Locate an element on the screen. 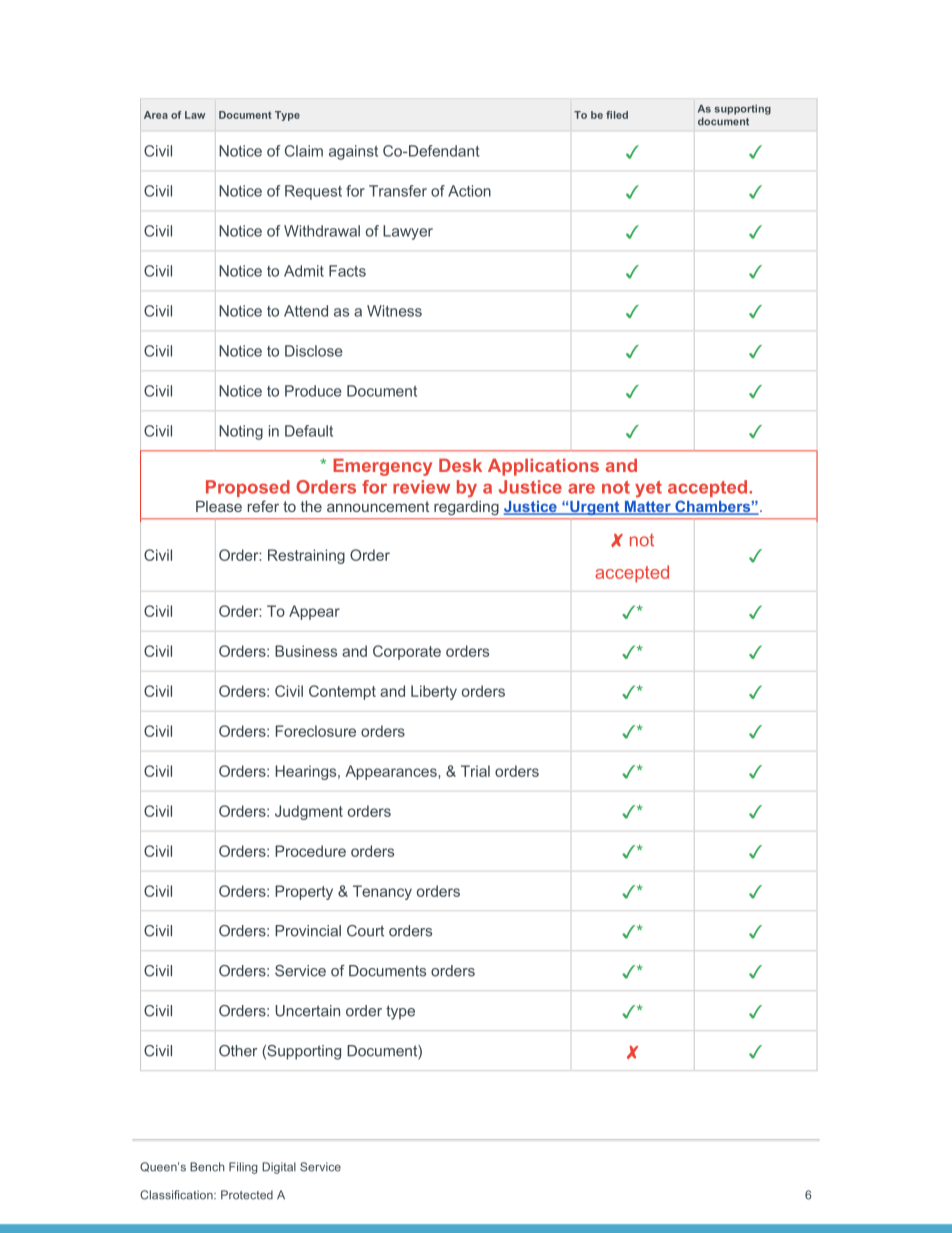  Trial is located at coordinates (475, 771).
